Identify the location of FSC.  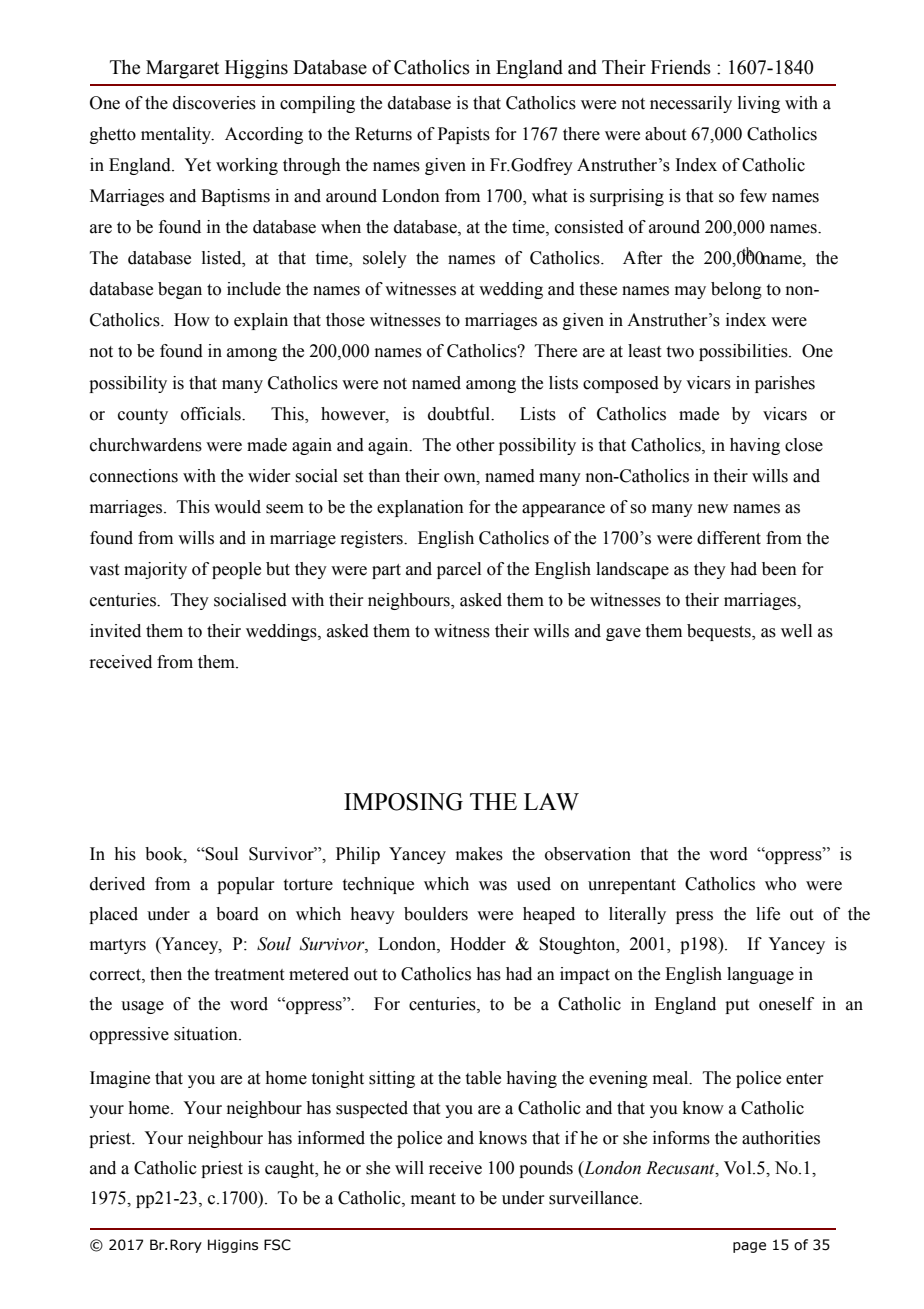
(277, 1245).
